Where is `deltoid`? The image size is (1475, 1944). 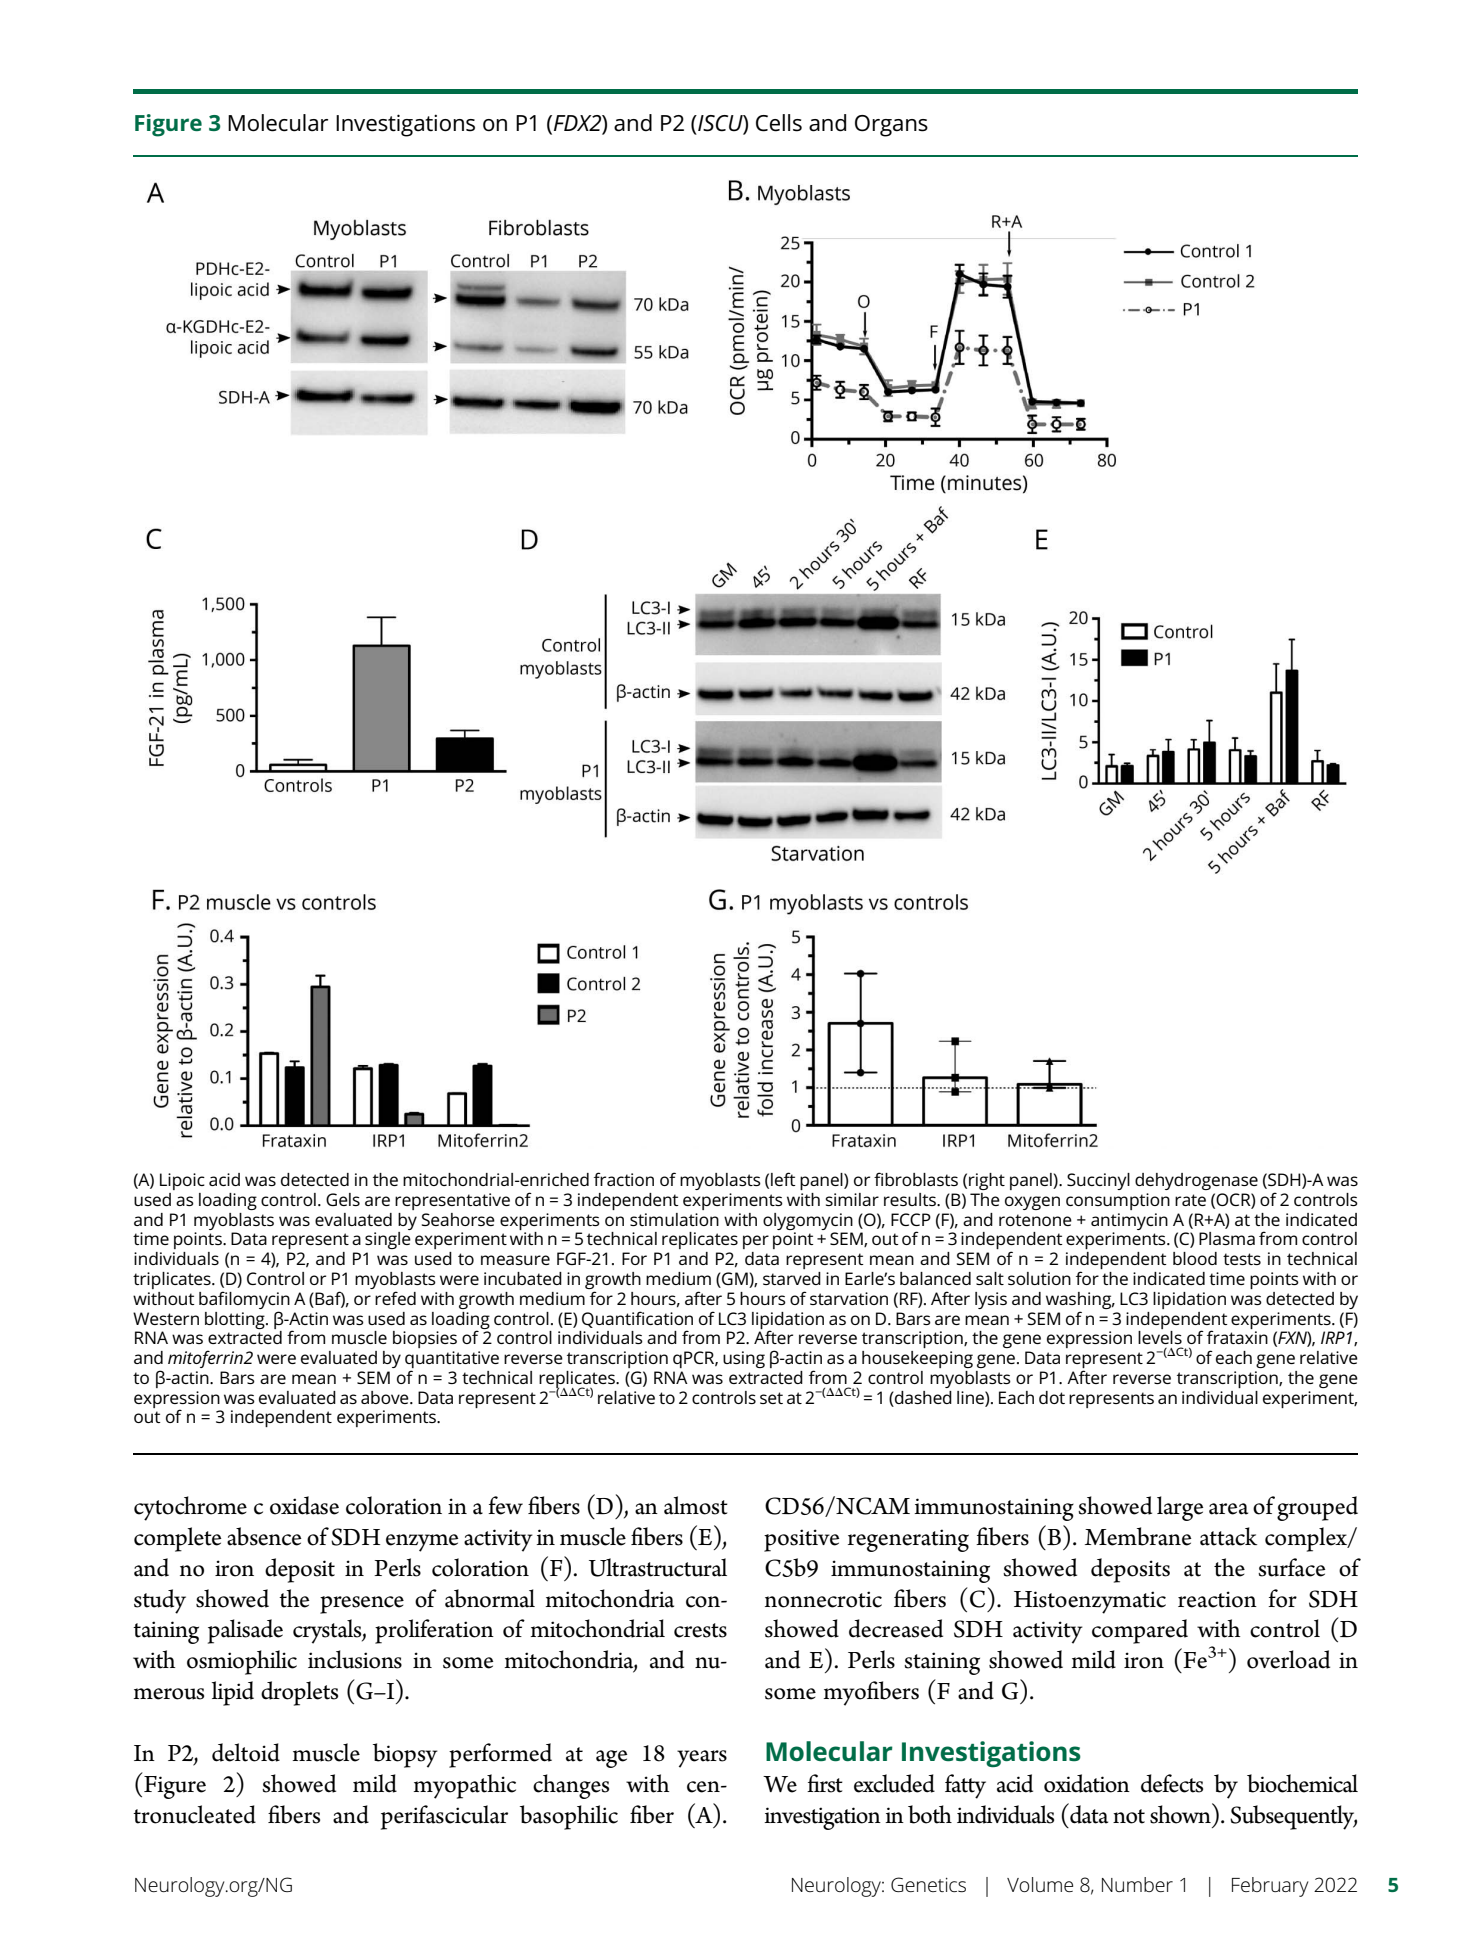 deltoid is located at coordinates (246, 1752).
